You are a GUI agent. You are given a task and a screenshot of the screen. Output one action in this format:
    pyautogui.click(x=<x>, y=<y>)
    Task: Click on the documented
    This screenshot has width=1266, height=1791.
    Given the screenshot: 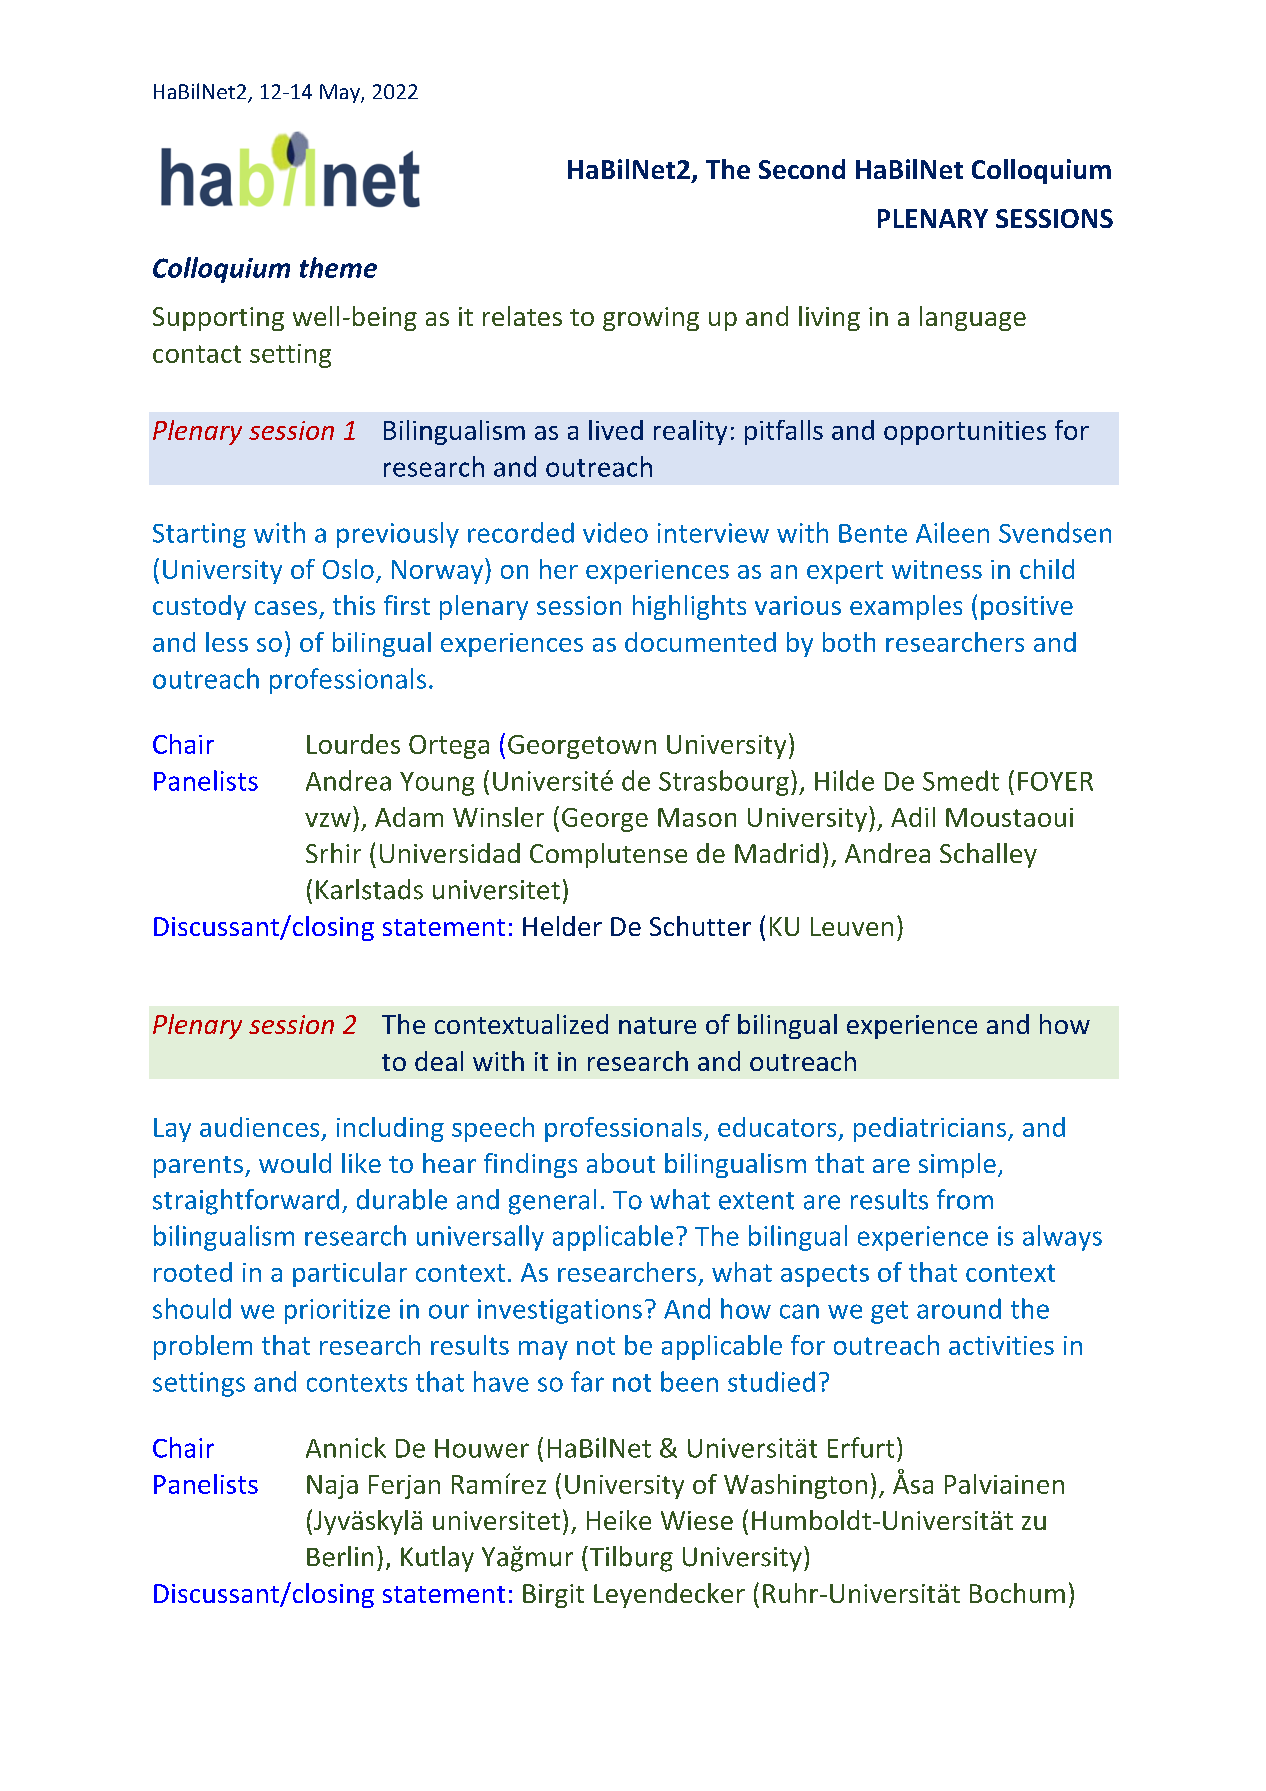 What is the action you would take?
    pyautogui.click(x=700, y=642)
